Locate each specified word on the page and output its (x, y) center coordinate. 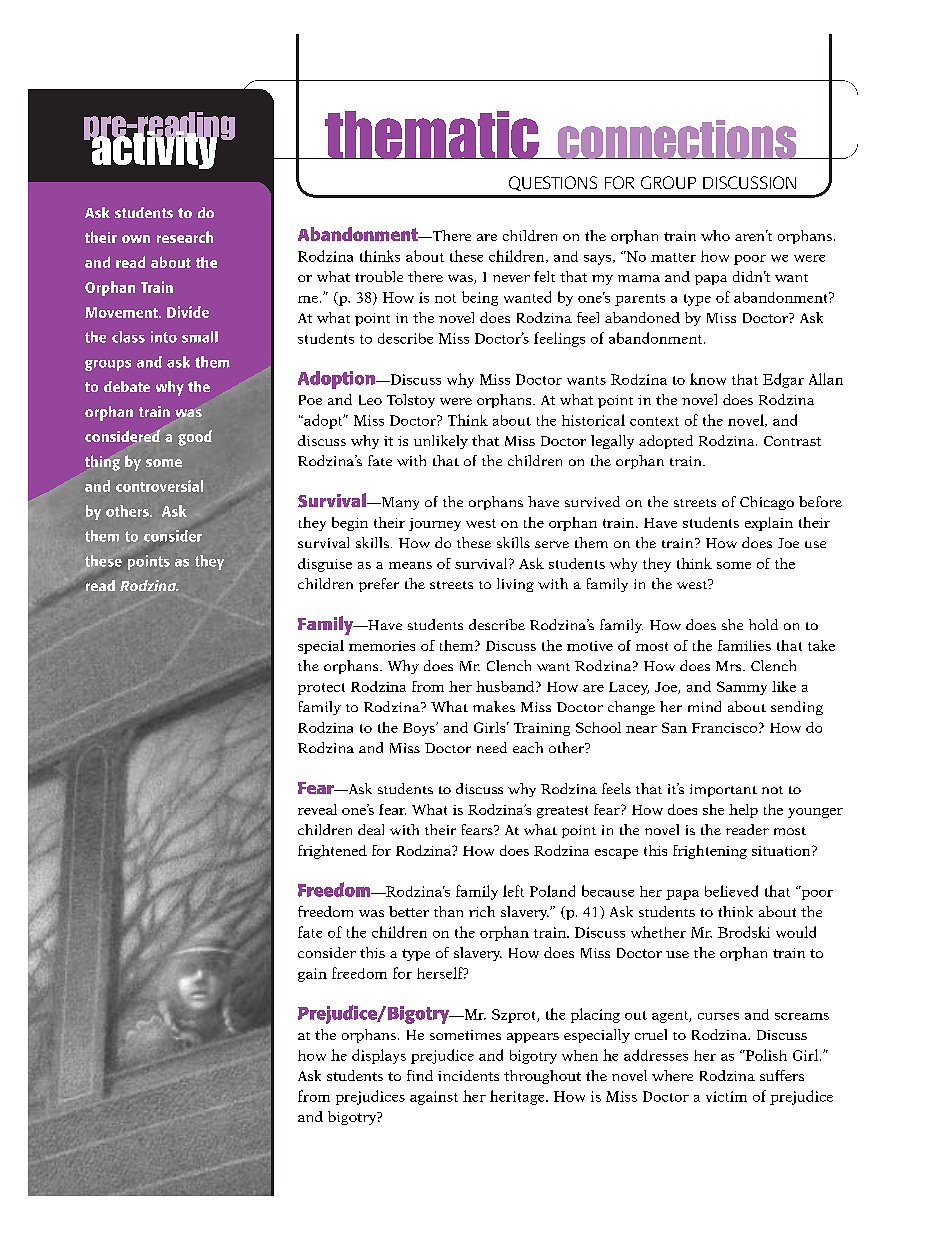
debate (127, 386)
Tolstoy (411, 401)
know (708, 379)
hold (763, 624)
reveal (317, 809)
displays (379, 1056)
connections (677, 139)
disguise (325, 565)
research (185, 237)
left (513, 891)
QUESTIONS (553, 183)
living (515, 585)
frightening (710, 852)
